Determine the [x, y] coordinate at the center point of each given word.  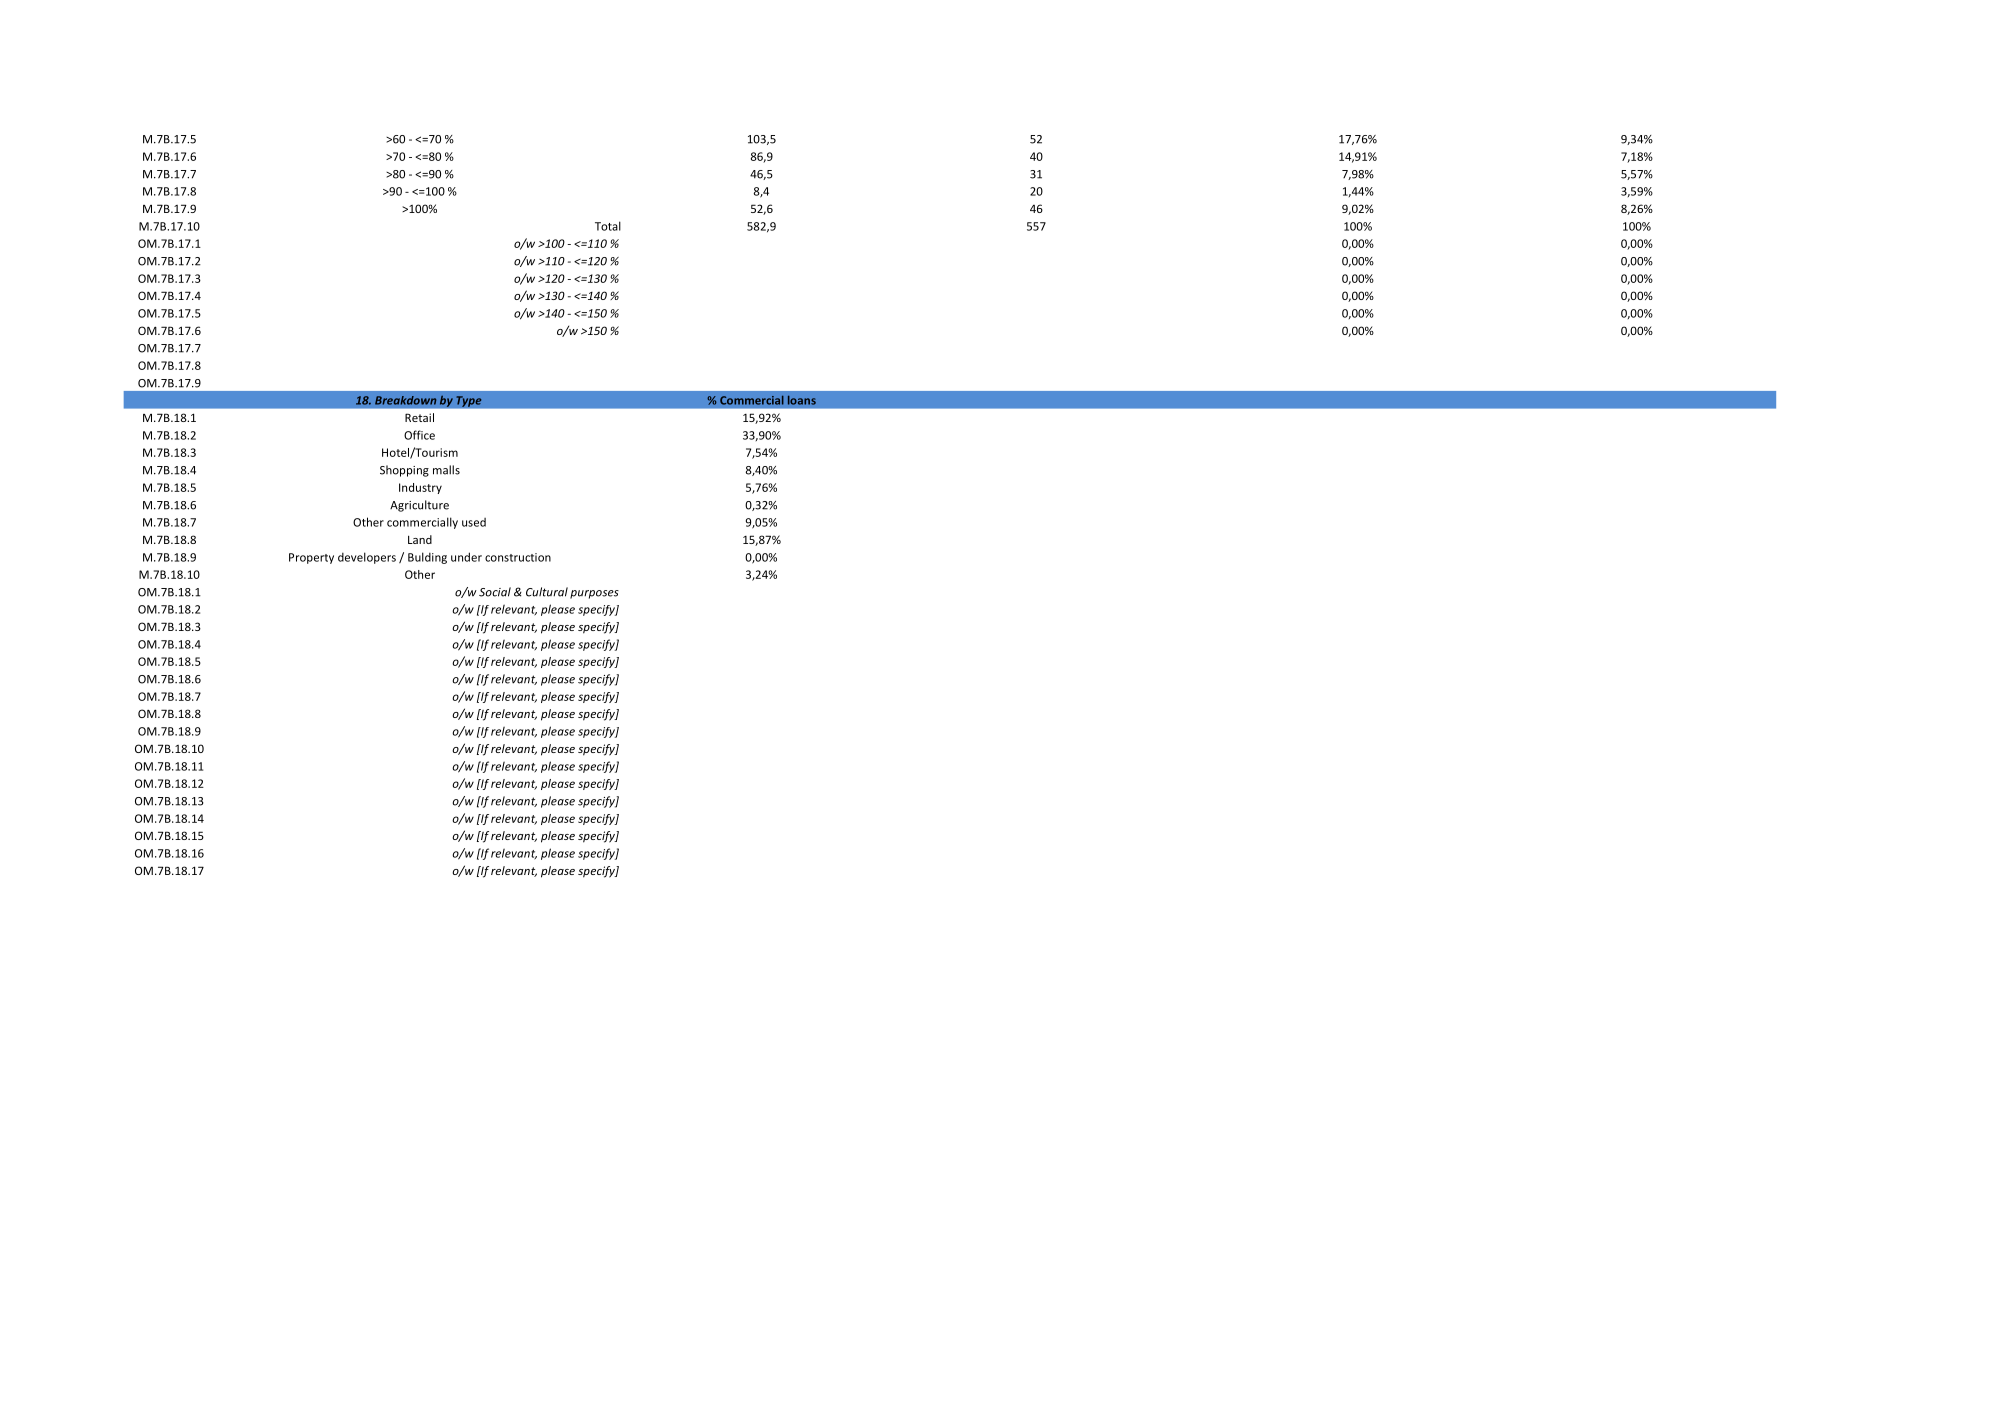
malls [446, 470]
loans [802, 400]
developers [367, 558]
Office [419, 435]
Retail [419, 417]
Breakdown [405, 400]
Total [608, 226]
